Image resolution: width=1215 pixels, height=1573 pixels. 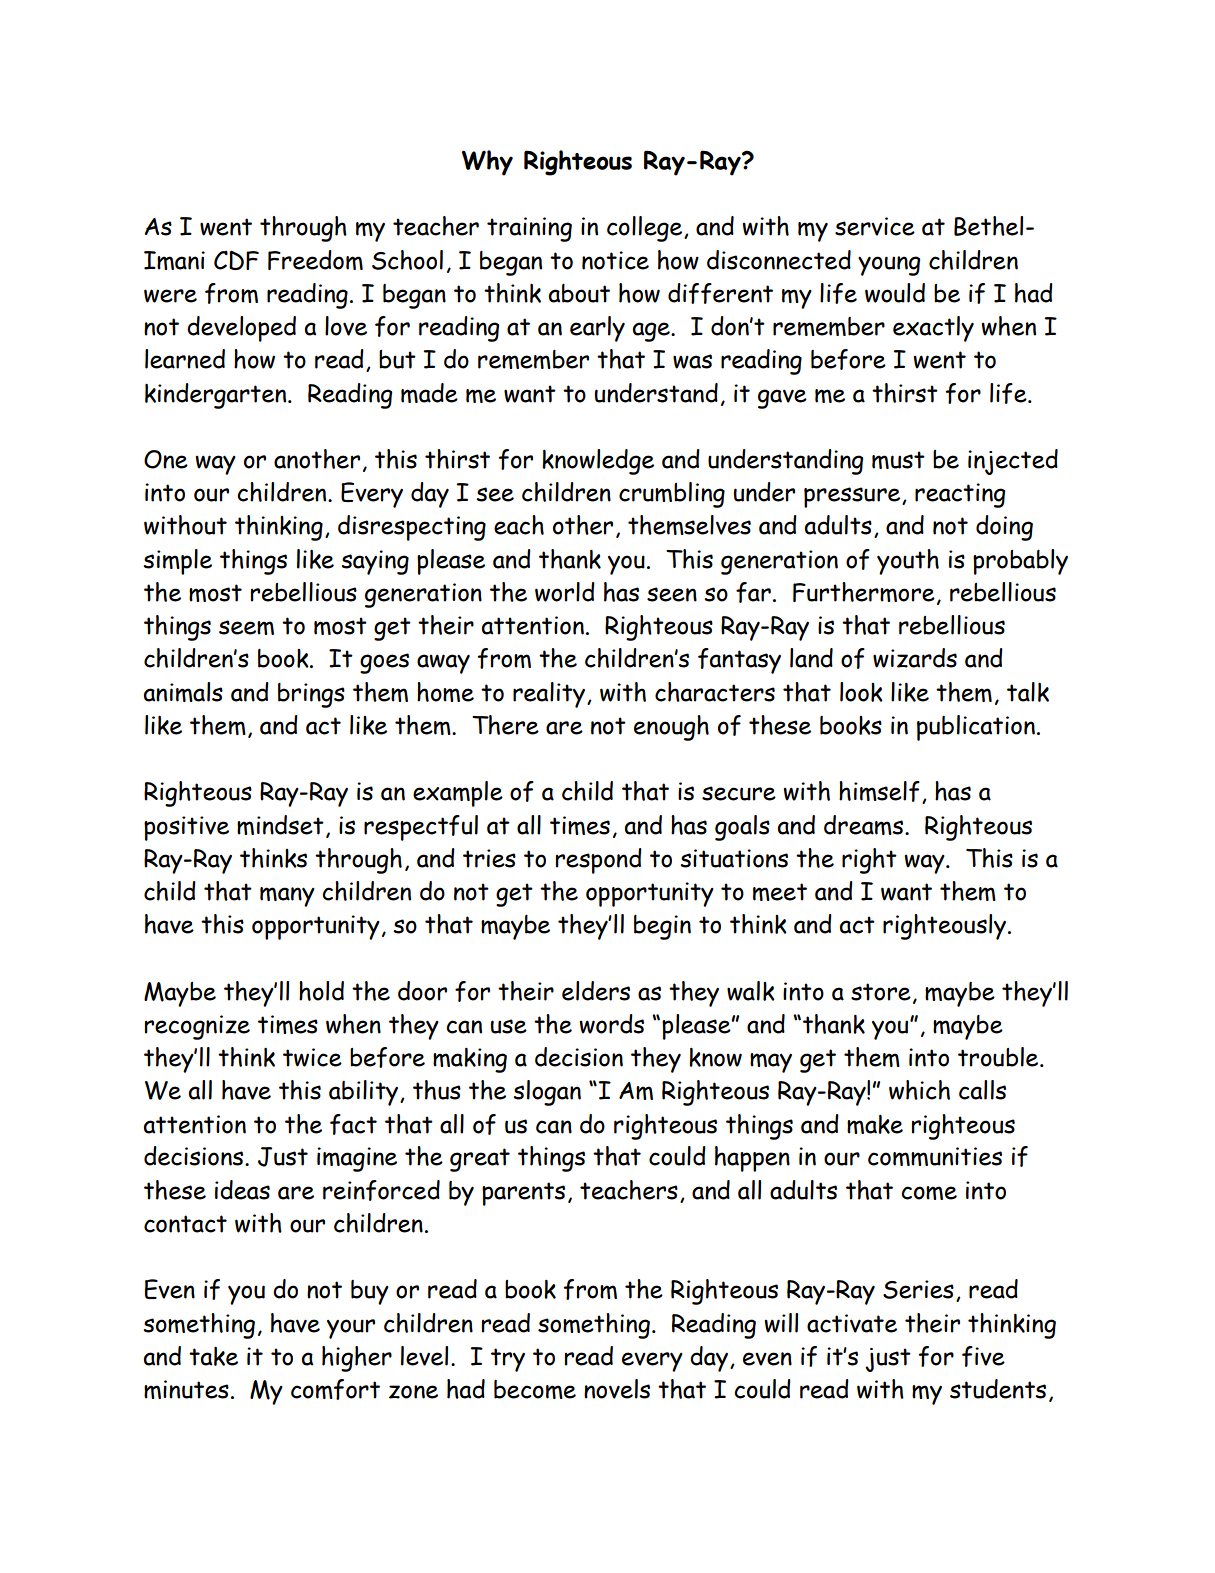 What do you see at coordinates (213, 1356) in the page?
I see `take` at bounding box center [213, 1356].
